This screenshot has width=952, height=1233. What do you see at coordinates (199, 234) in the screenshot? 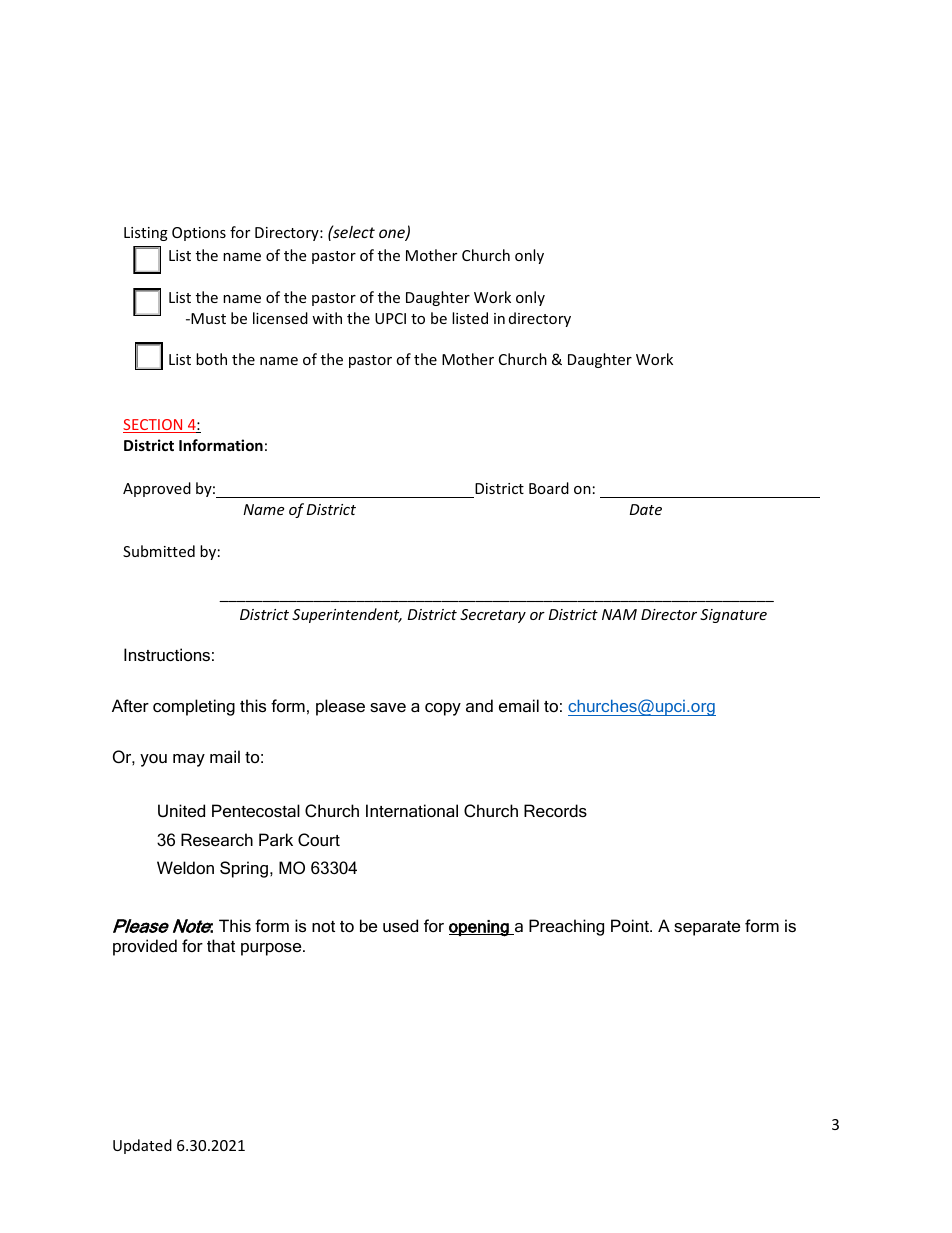
I see `Options` at bounding box center [199, 234].
